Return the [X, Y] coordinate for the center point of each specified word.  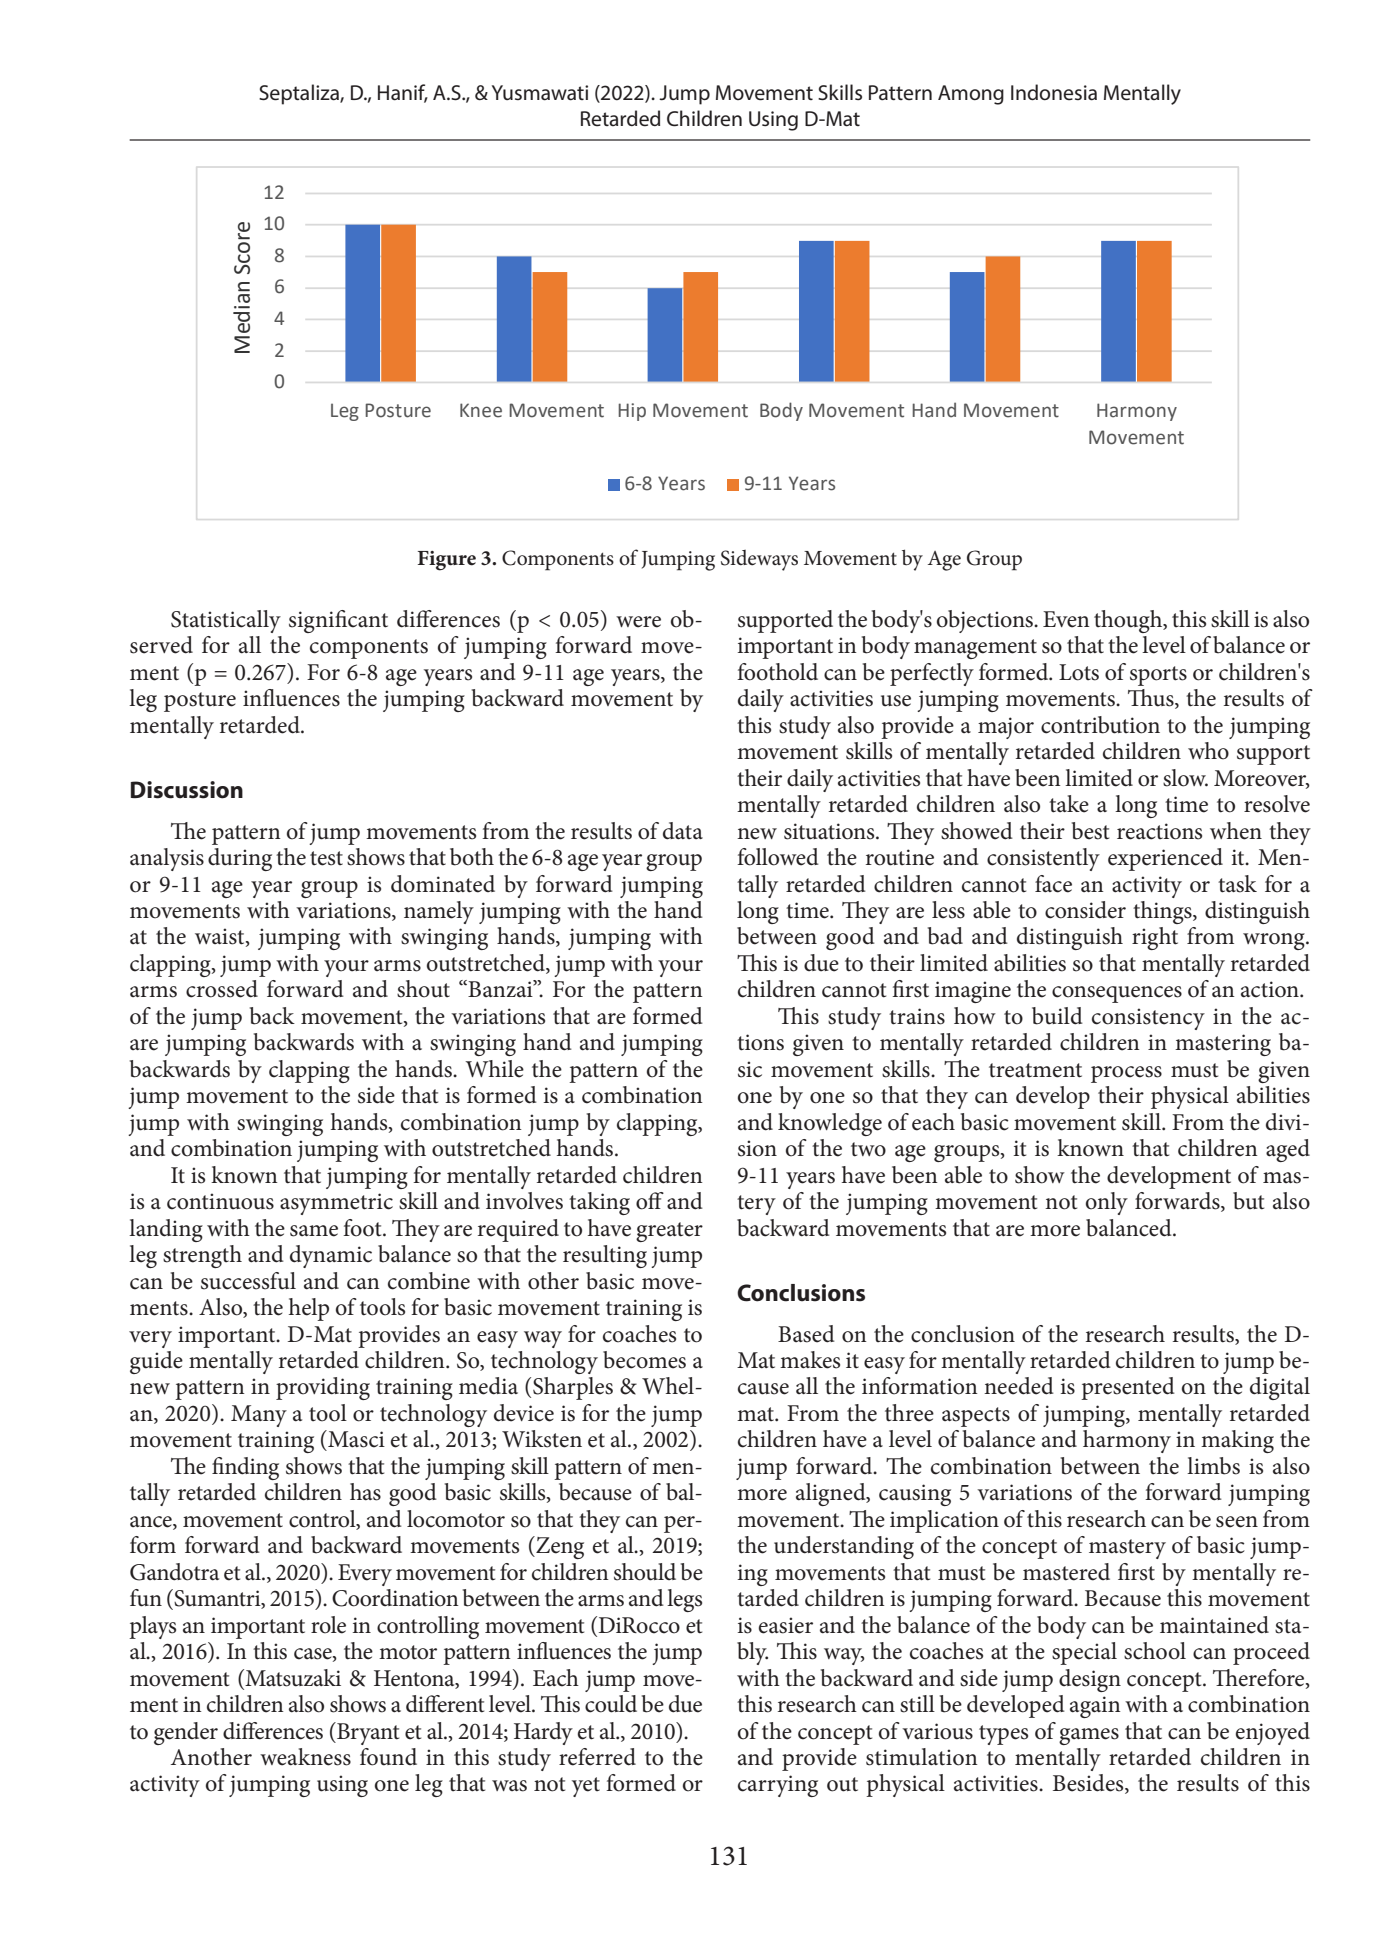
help [309, 1309]
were [638, 622]
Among [971, 95]
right [1155, 938]
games [1089, 1736]
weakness [305, 1757]
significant [338, 621]
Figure [447, 561]
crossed [222, 989]
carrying [778, 1786]
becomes [644, 1360]
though [1129, 621]
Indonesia [1054, 92]
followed [778, 857]
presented [1128, 1388]
